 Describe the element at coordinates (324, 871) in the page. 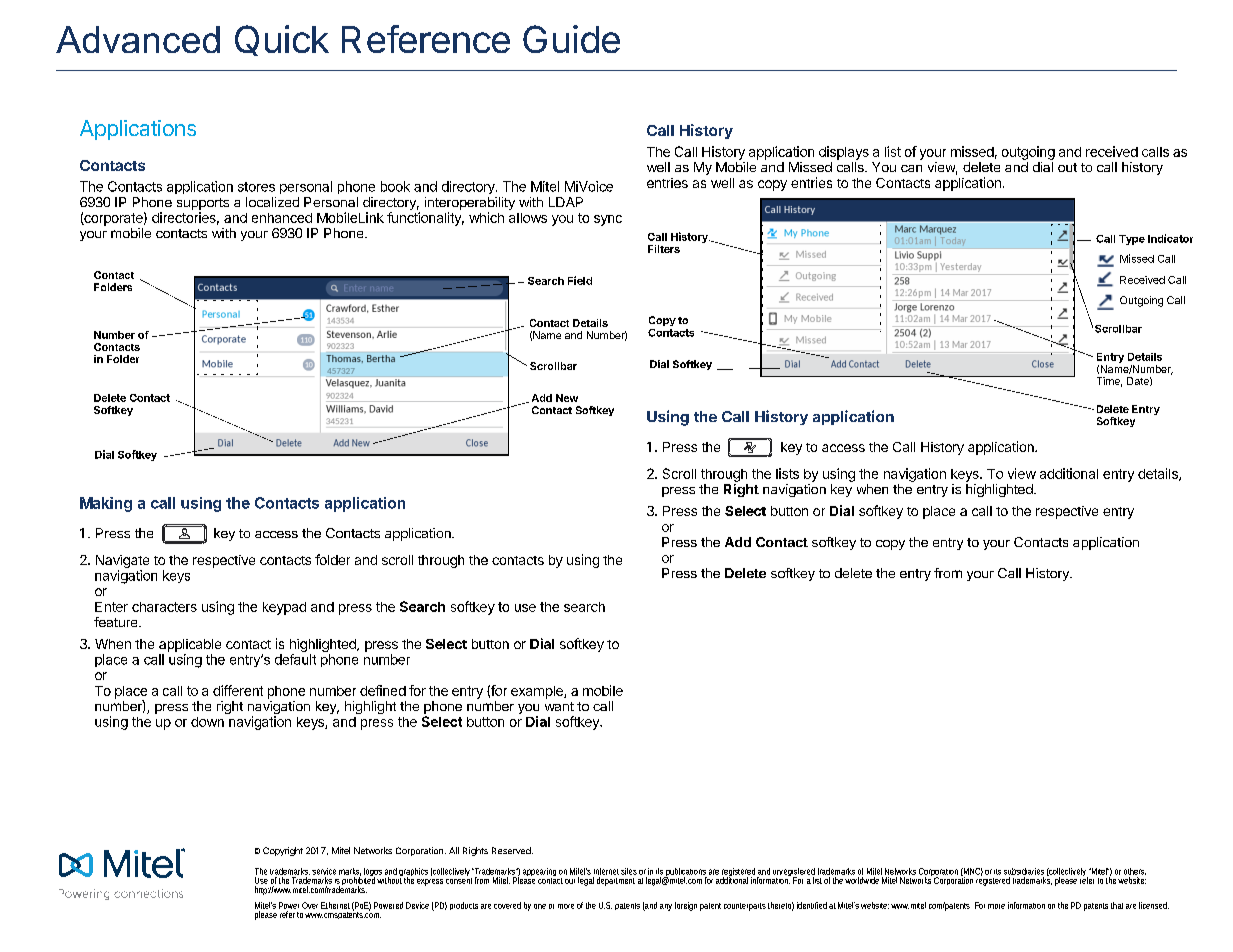

I see `service` at that location.
